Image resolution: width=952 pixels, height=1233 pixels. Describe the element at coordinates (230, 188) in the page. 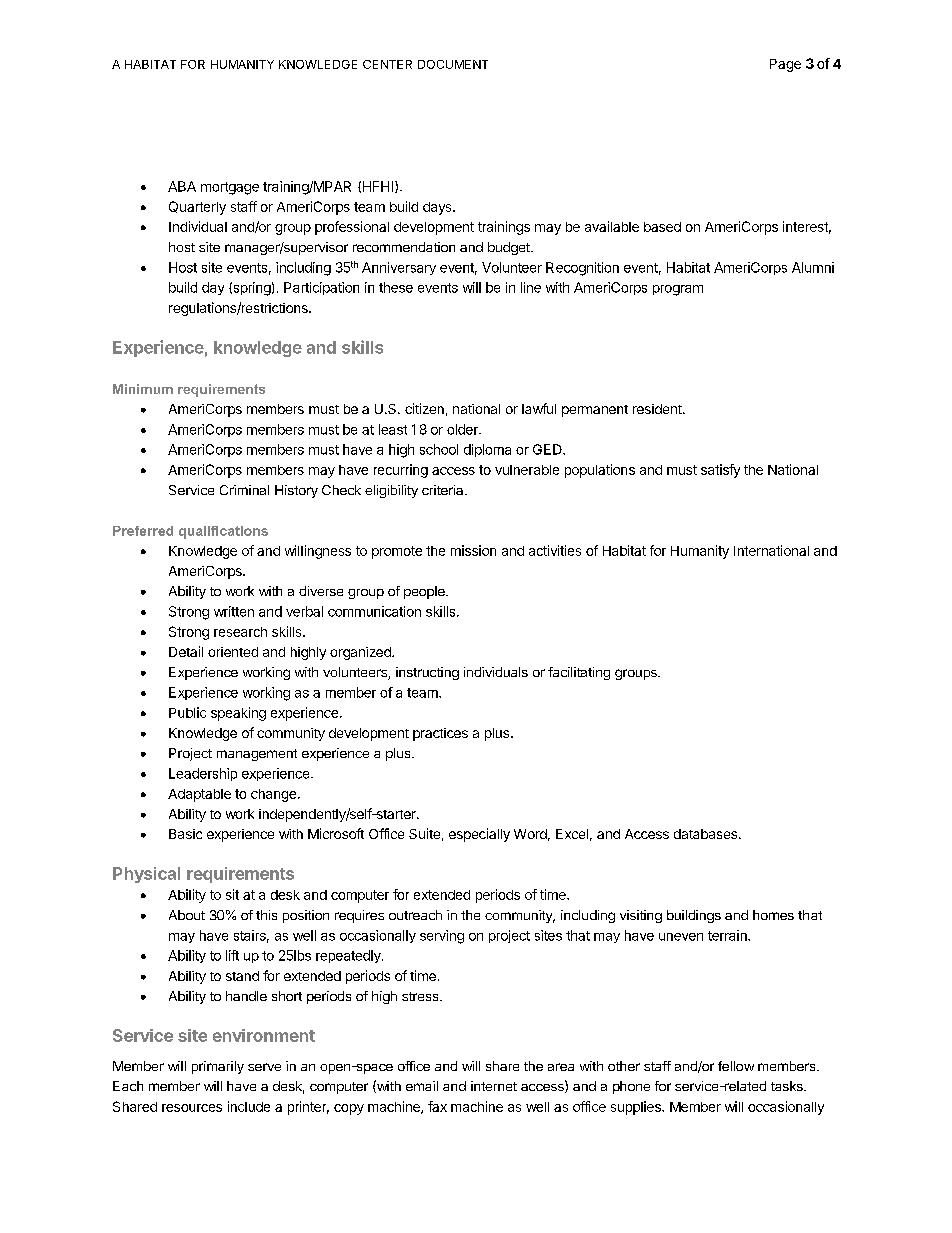

I see `mortgage` at that location.
